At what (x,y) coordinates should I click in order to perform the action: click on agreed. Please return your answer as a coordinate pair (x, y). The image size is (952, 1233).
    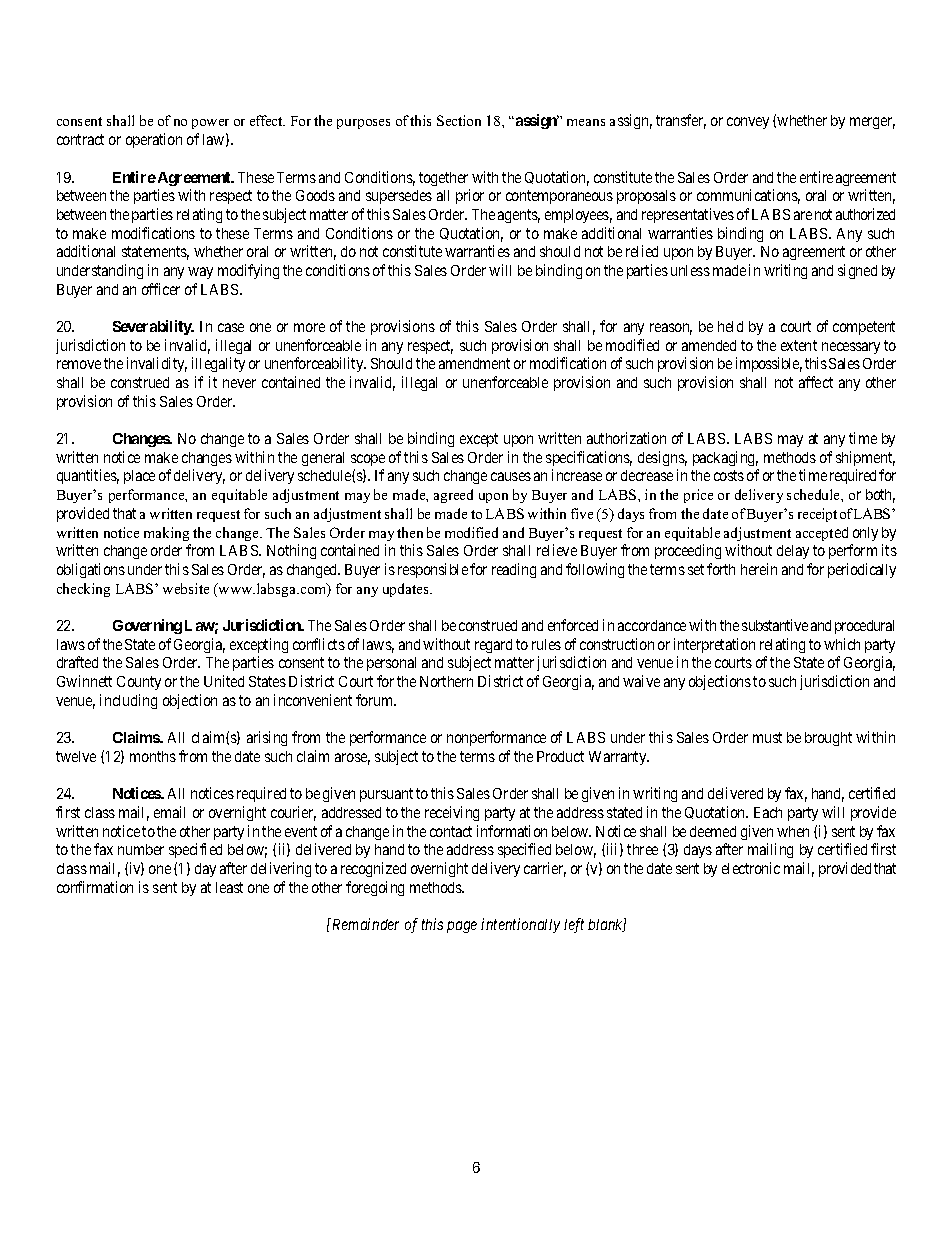
    Looking at the image, I should click on (453, 496).
